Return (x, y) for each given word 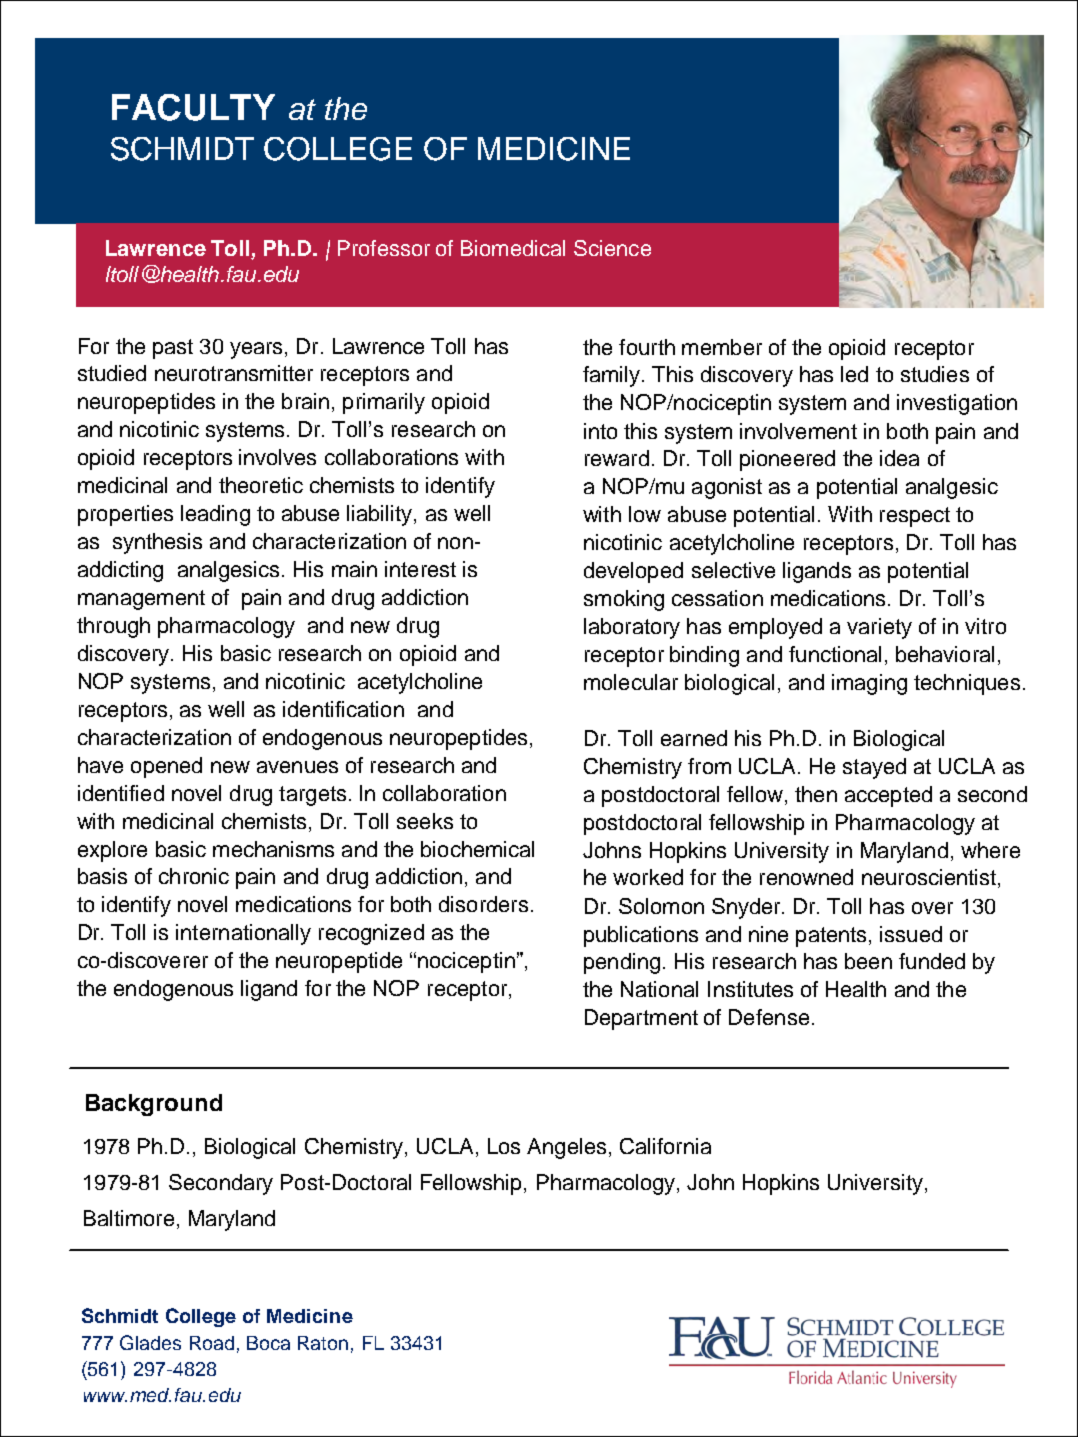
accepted (888, 796)
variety (879, 628)
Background (154, 1105)
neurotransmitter (234, 373)
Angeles (566, 1148)
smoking (624, 600)
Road (212, 1343)
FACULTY (193, 107)
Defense (769, 1017)
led (854, 374)
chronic (194, 876)
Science (612, 248)
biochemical (477, 849)
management (141, 600)
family (613, 376)
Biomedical (513, 248)
